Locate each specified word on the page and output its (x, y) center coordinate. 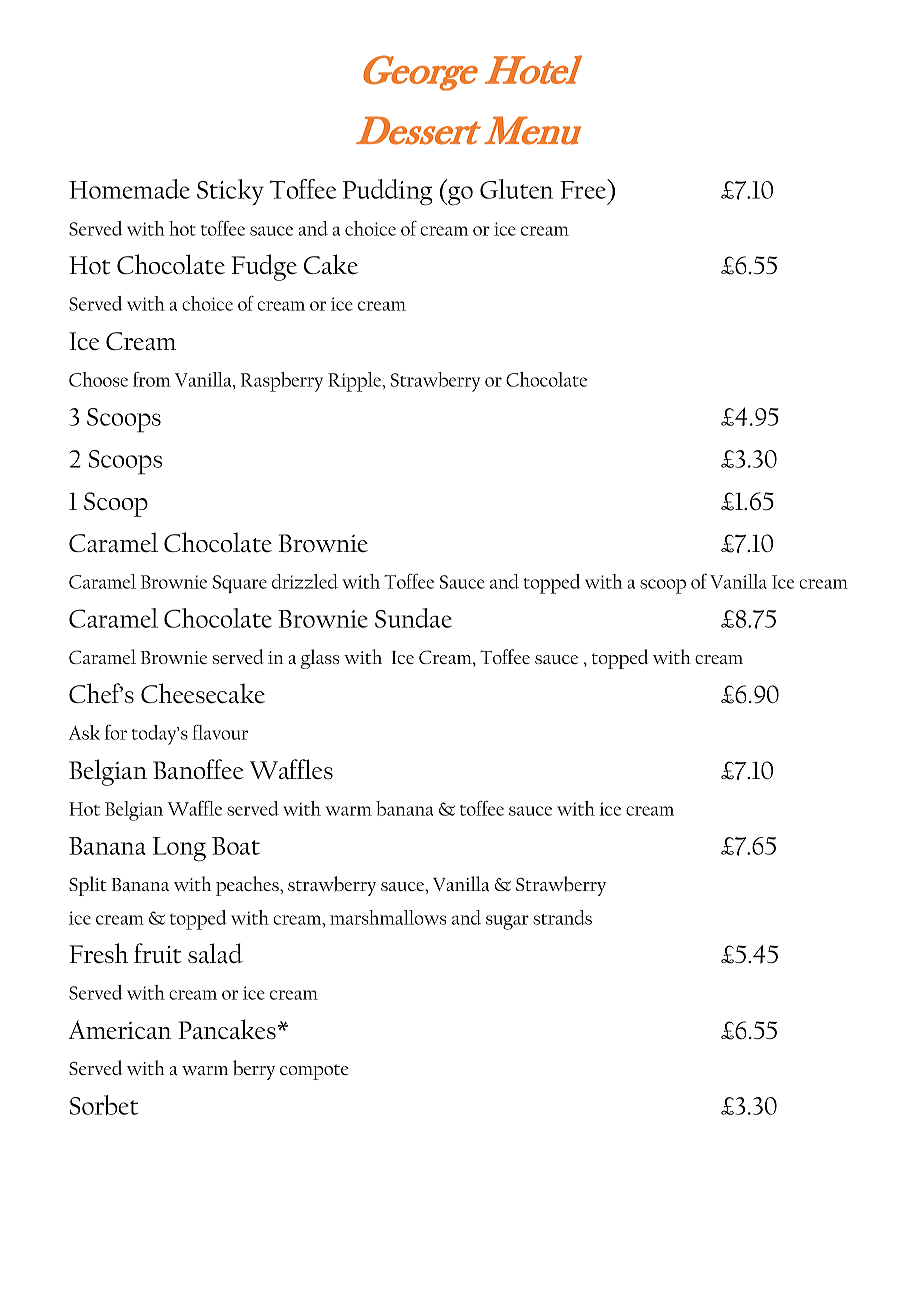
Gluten (516, 189)
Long (179, 849)
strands (562, 917)
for (116, 732)
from (152, 379)
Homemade (129, 189)
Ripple (356, 382)
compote (314, 1072)
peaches (248, 886)
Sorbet (104, 1105)
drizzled (305, 581)
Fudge (264, 267)
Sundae (413, 618)
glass (320, 659)
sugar (507, 922)
